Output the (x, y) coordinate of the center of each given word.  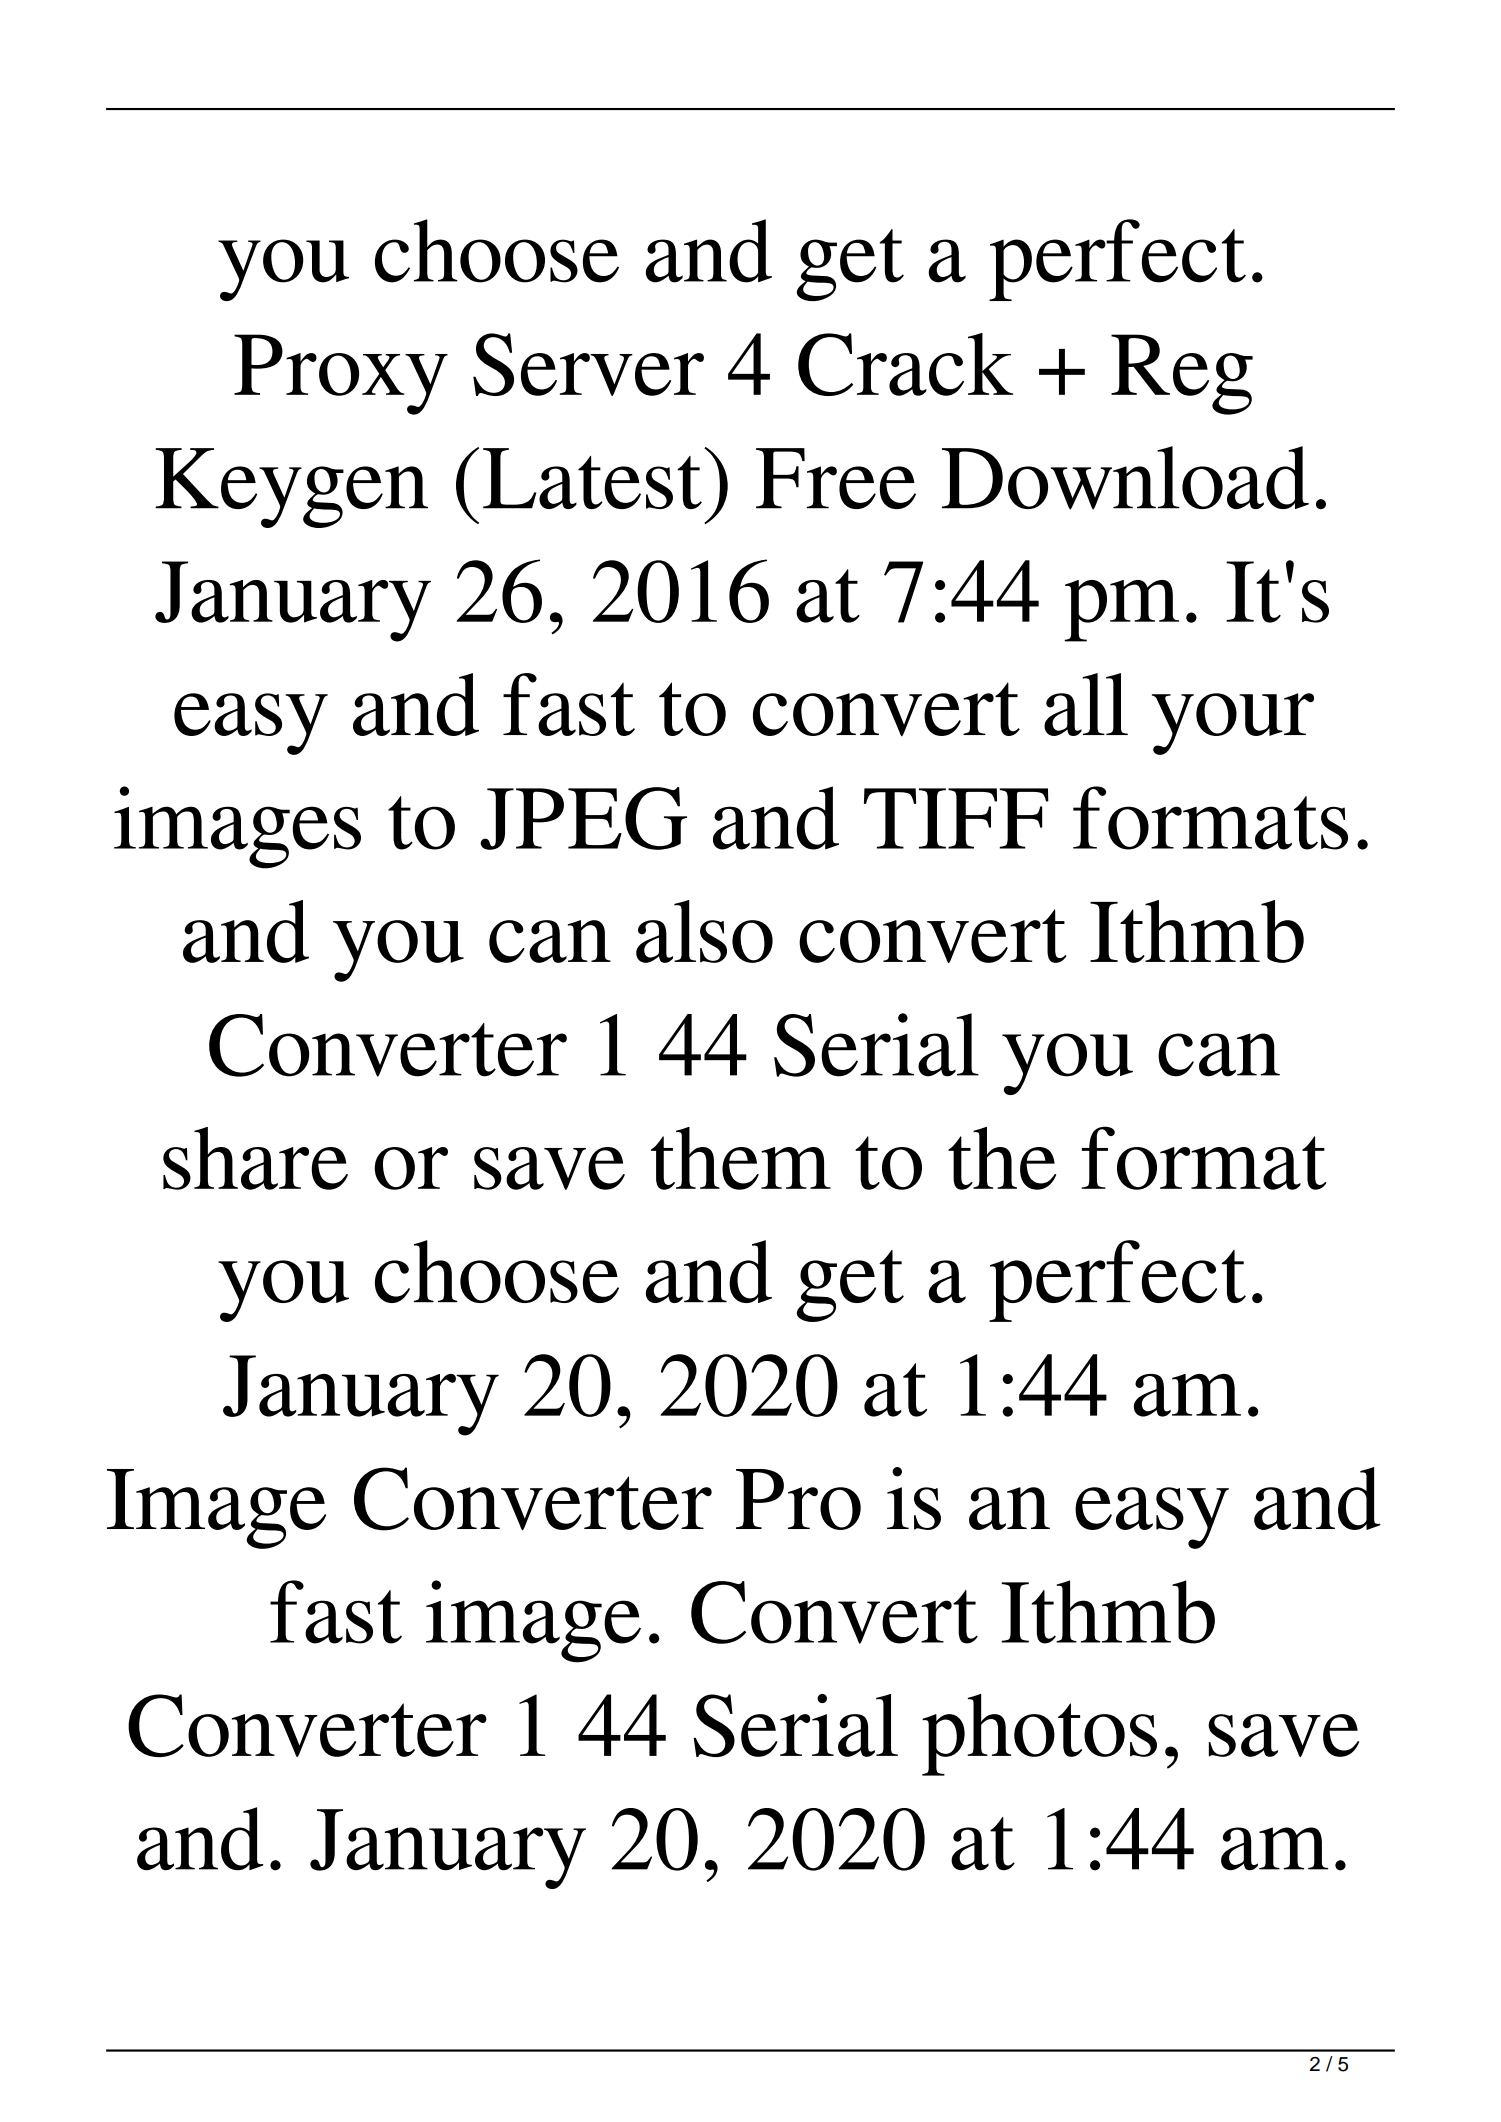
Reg (1182, 374)
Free (836, 478)
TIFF (956, 818)
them (741, 1158)
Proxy (341, 374)
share (255, 1158)
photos (1039, 1735)
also (704, 931)
